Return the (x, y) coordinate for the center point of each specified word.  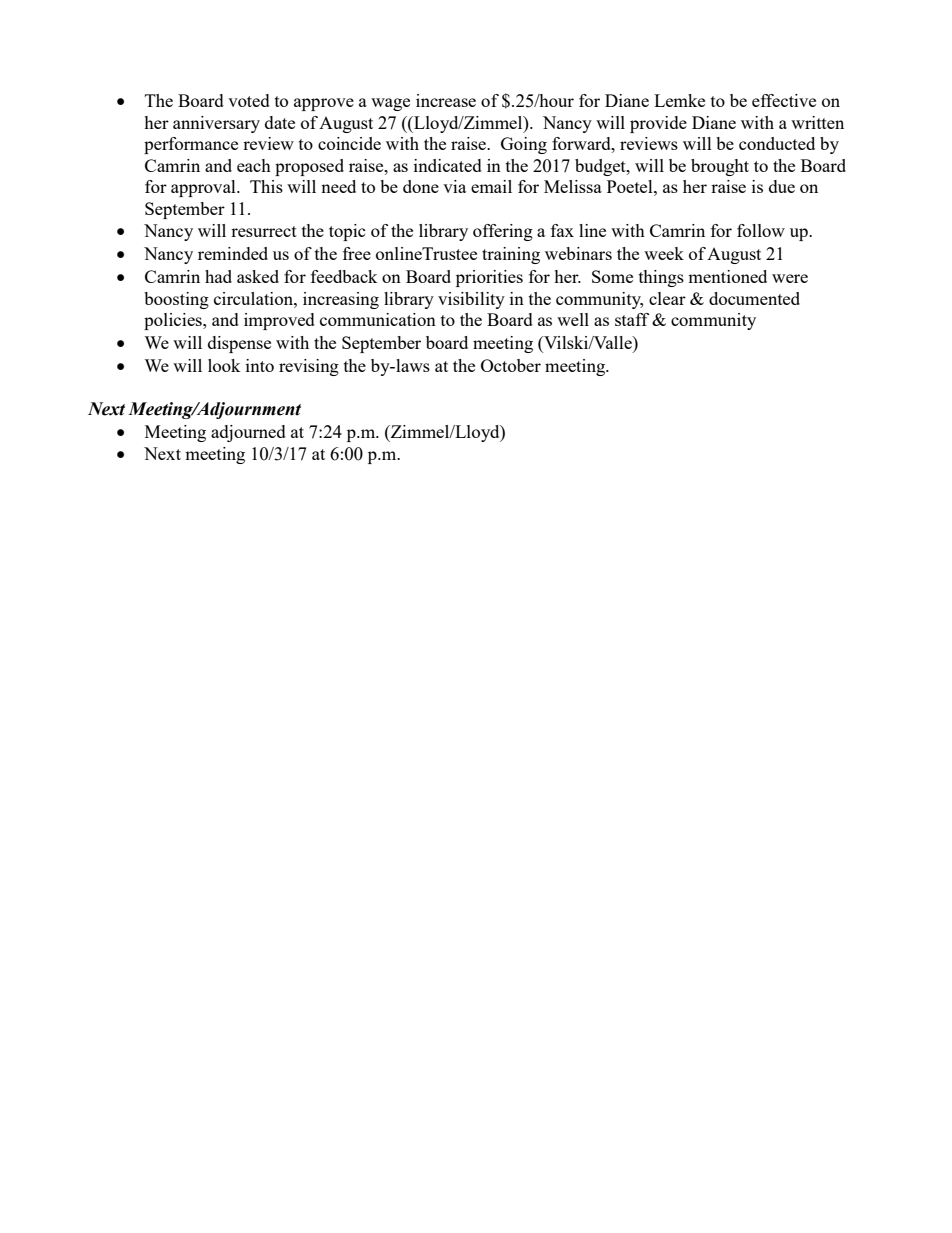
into (260, 365)
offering (503, 232)
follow (761, 230)
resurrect (264, 231)
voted (249, 100)
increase (446, 100)
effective (784, 100)
